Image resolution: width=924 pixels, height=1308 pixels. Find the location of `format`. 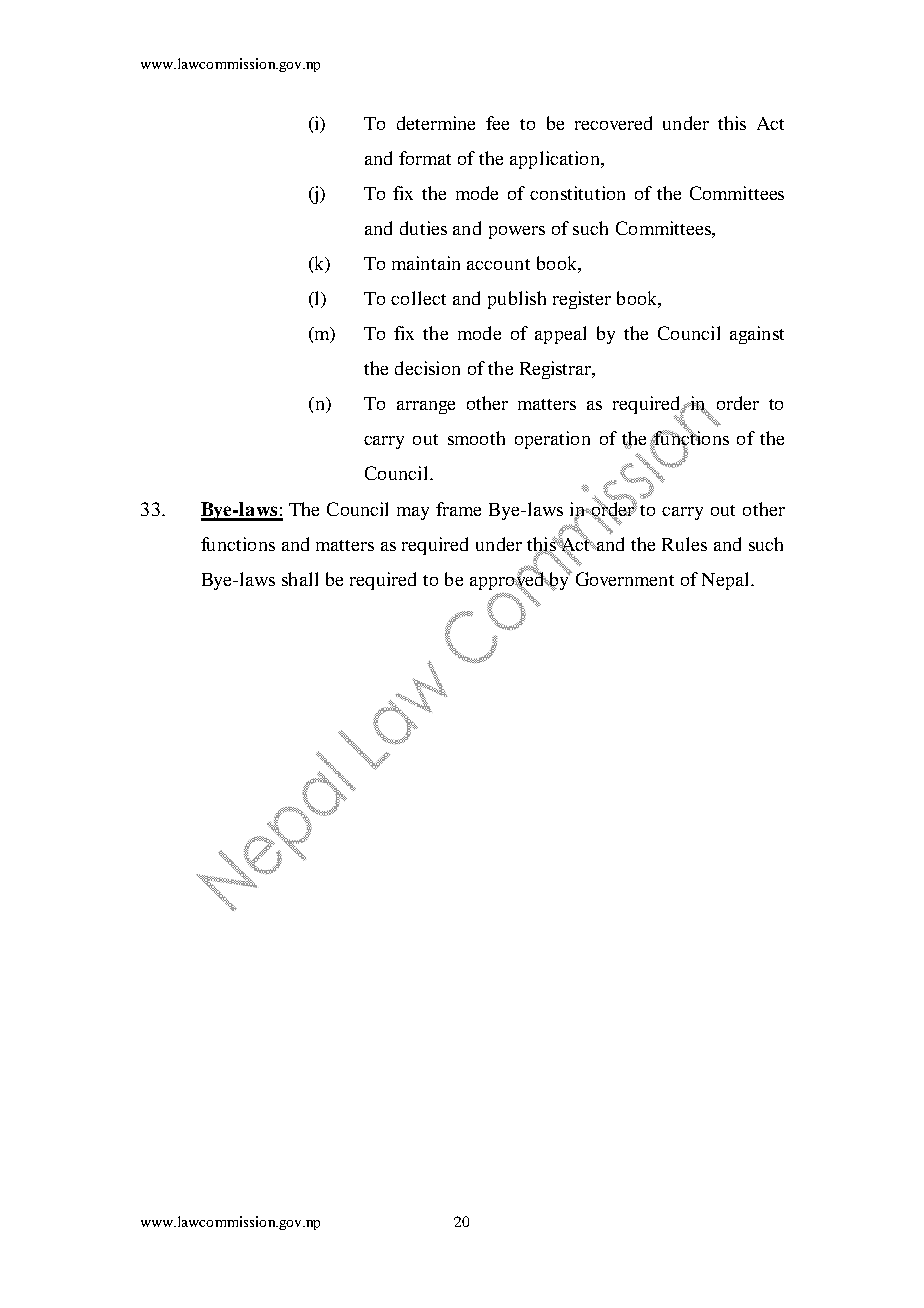

format is located at coordinates (425, 158).
